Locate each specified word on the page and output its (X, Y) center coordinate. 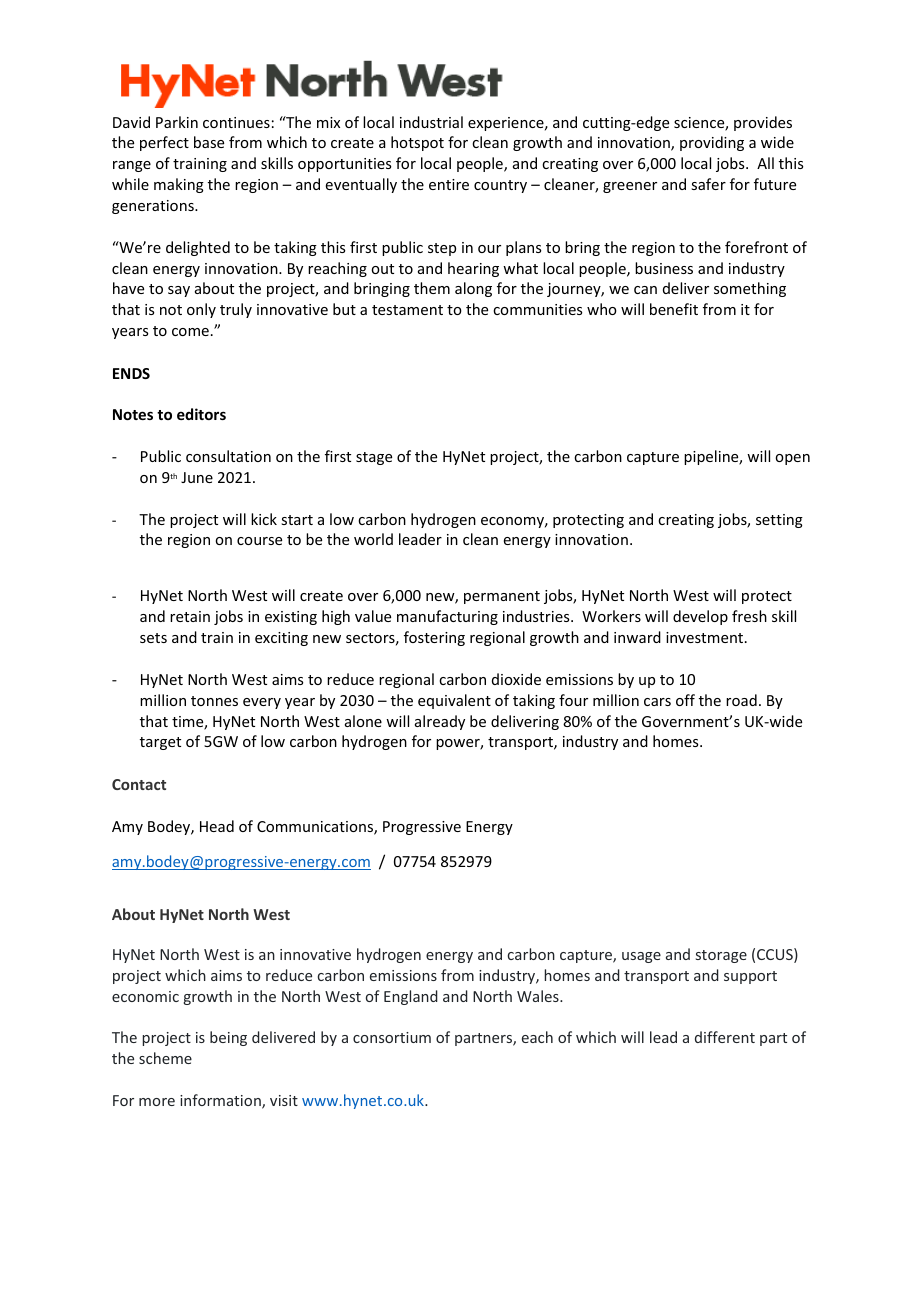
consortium (392, 1037)
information (221, 1101)
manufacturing (447, 617)
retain (190, 616)
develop (700, 617)
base (209, 142)
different (725, 1037)
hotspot (417, 143)
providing (712, 143)
